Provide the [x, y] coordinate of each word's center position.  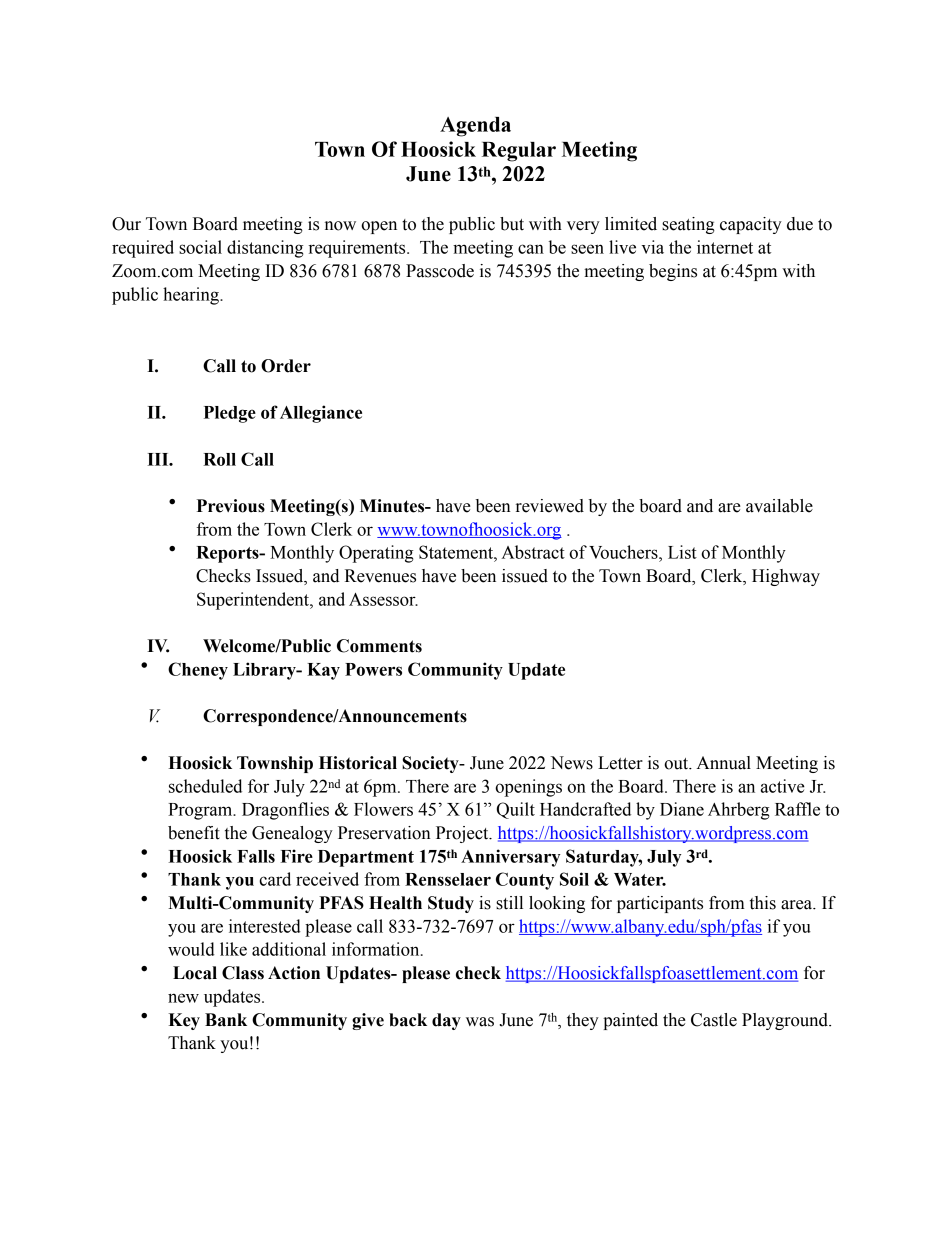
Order [286, 366]
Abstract [533, 552]
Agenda [475, 127]
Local [195, 973]
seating [688, 225]
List [682, 552]
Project [463, 834]
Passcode [440, 271]
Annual [723, 763]
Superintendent [254, 601]
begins [673, 272]
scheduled [205, 786]
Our [126, 224]
